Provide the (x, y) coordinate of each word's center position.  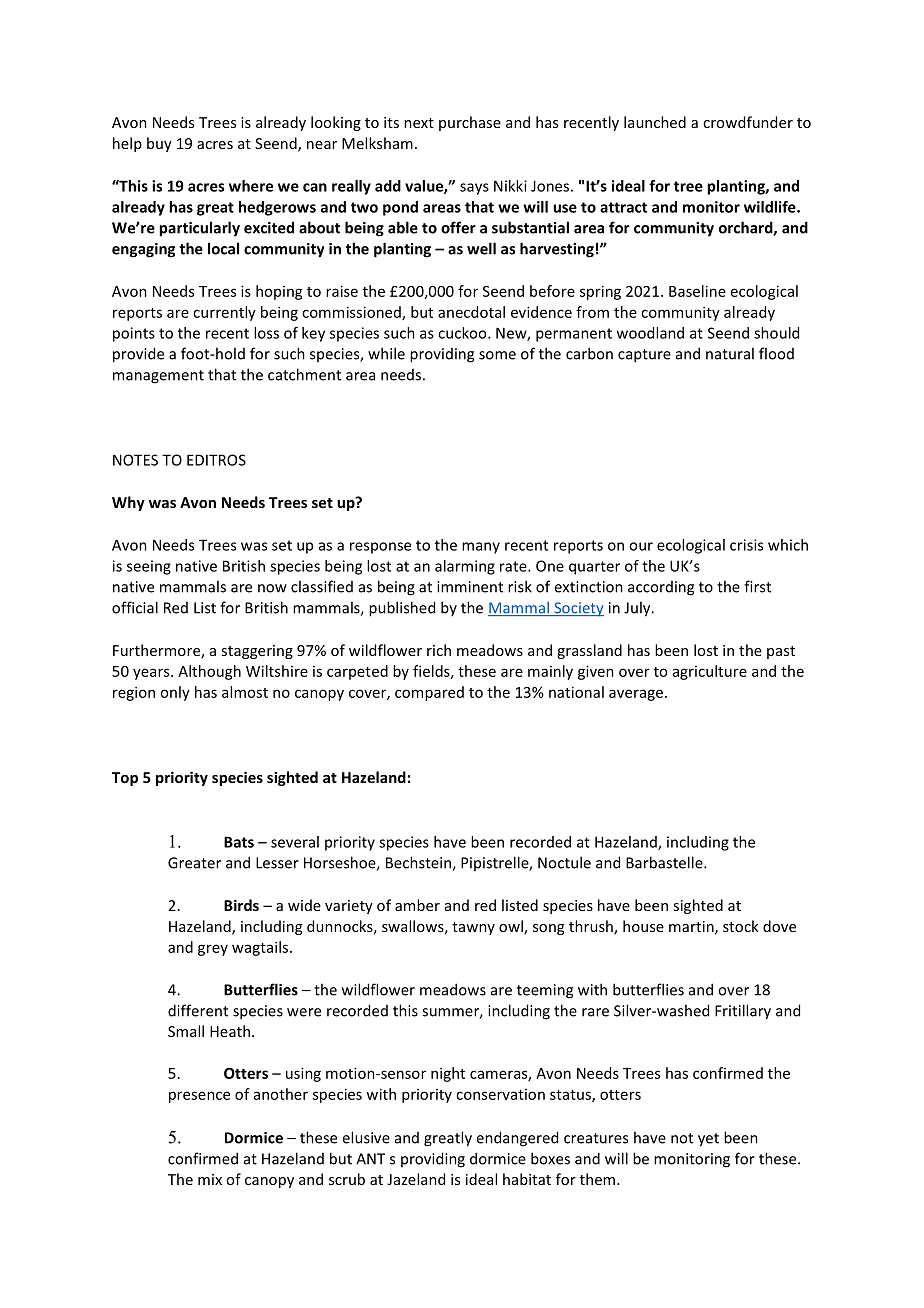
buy (159, 144)
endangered (517, 1139)
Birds (241, 905)
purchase (470, 123)
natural (730, 353)
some (497, 355)
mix (210, 1179)
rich (439, 650)
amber (417, 905)
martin (692, 927)
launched (655, 122)
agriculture (710, 672)
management (158, 377)
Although (209, 672)
